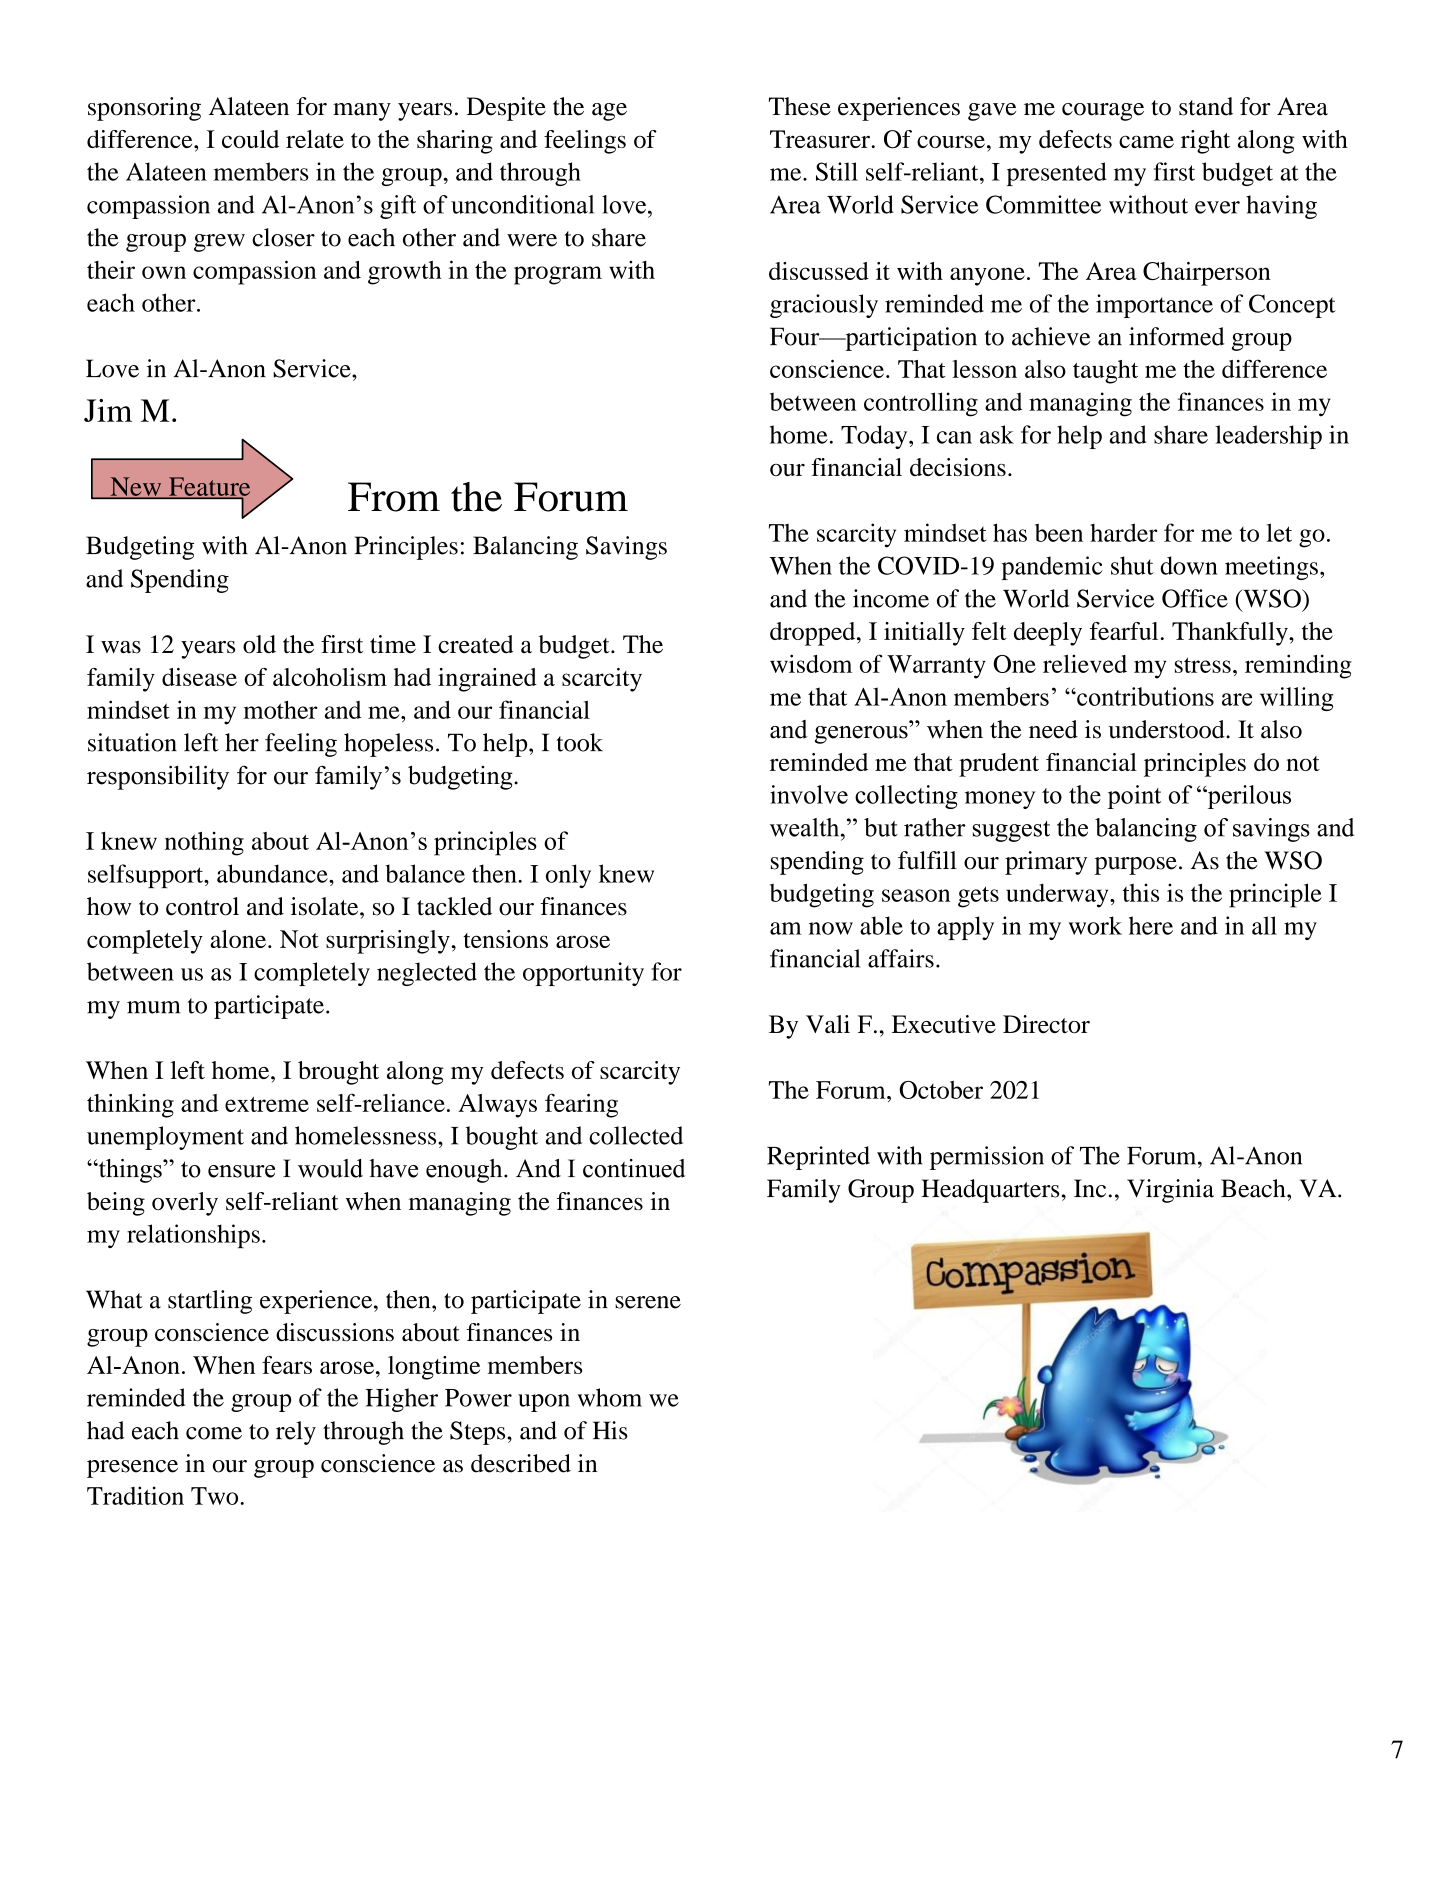 This page has width=1456, height=1884. I want to click on came, so click(1146, 141).
